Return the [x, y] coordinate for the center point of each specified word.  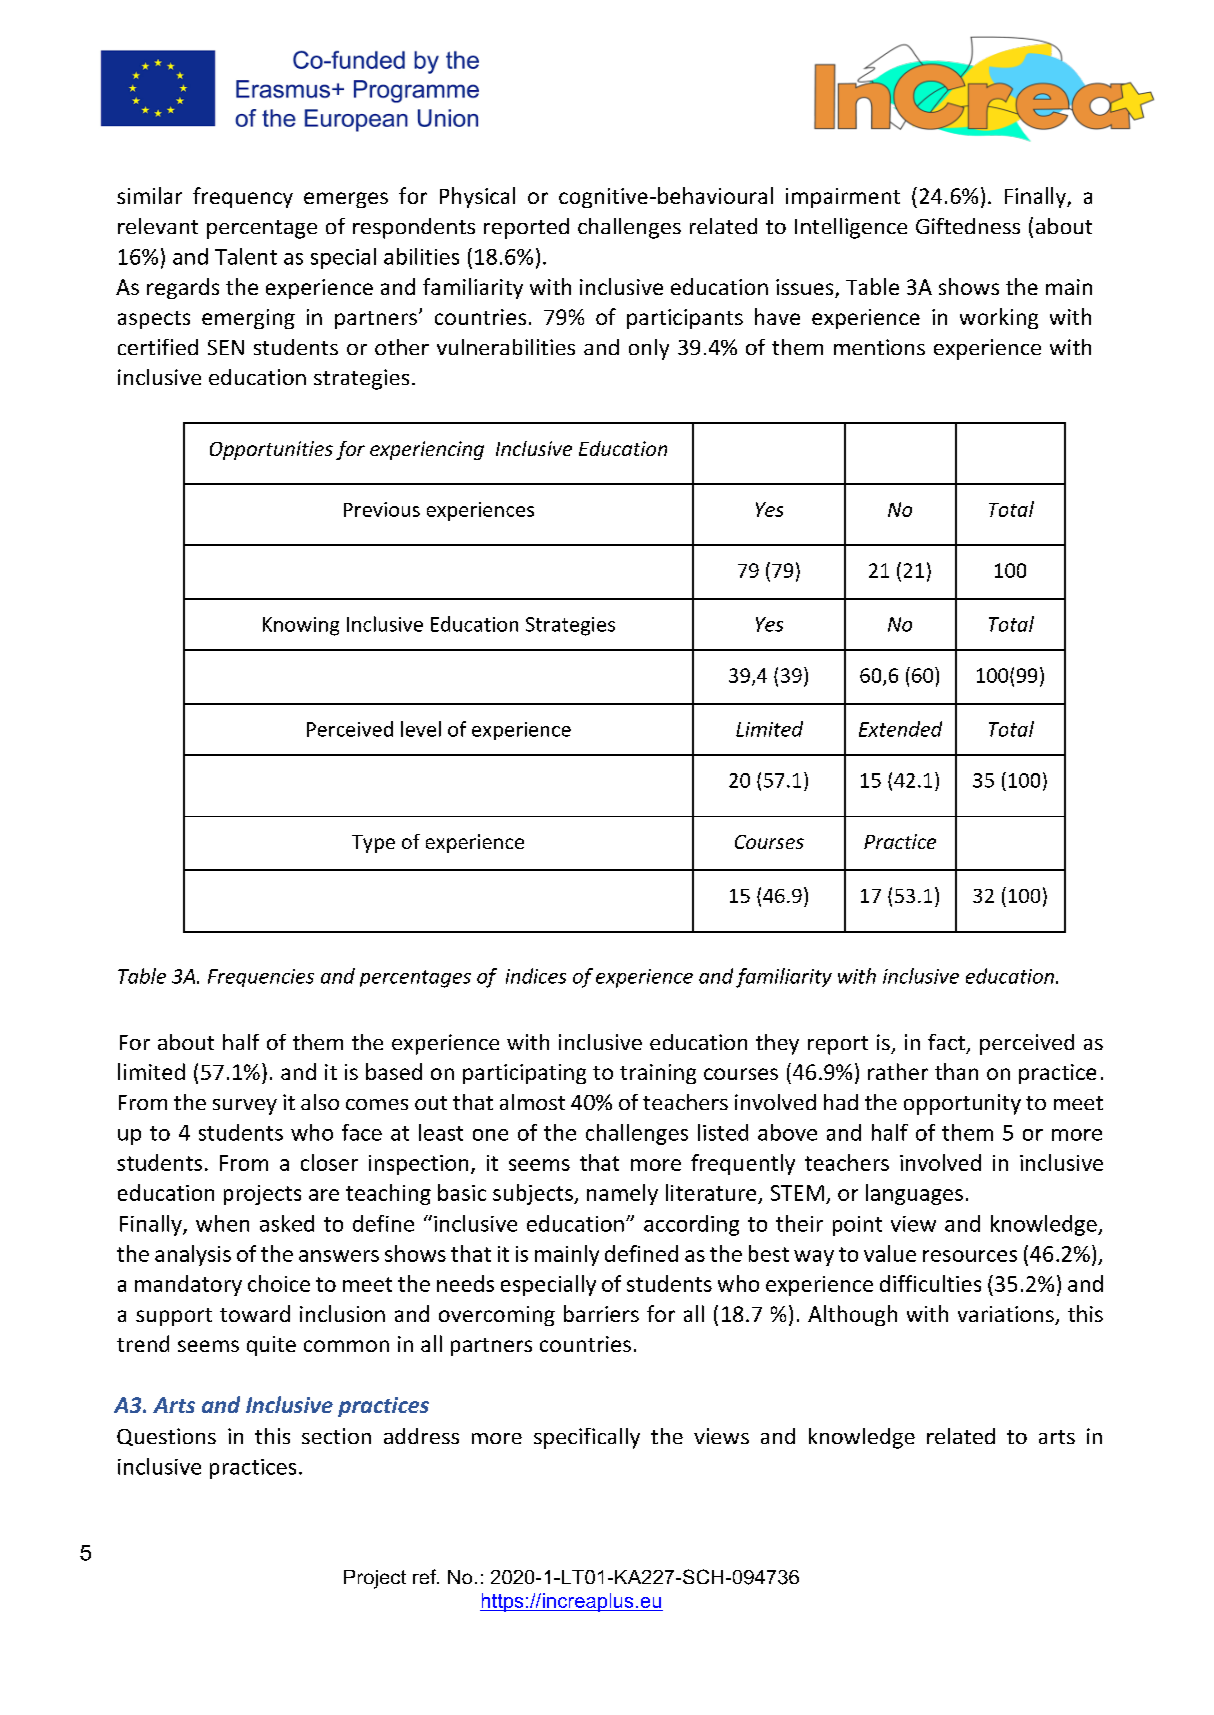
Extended [900, 729]
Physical [477, 197]
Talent [246, 256]
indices [536, 976]
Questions [166, 1437]
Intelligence [851, 228]
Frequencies [261, 978]
